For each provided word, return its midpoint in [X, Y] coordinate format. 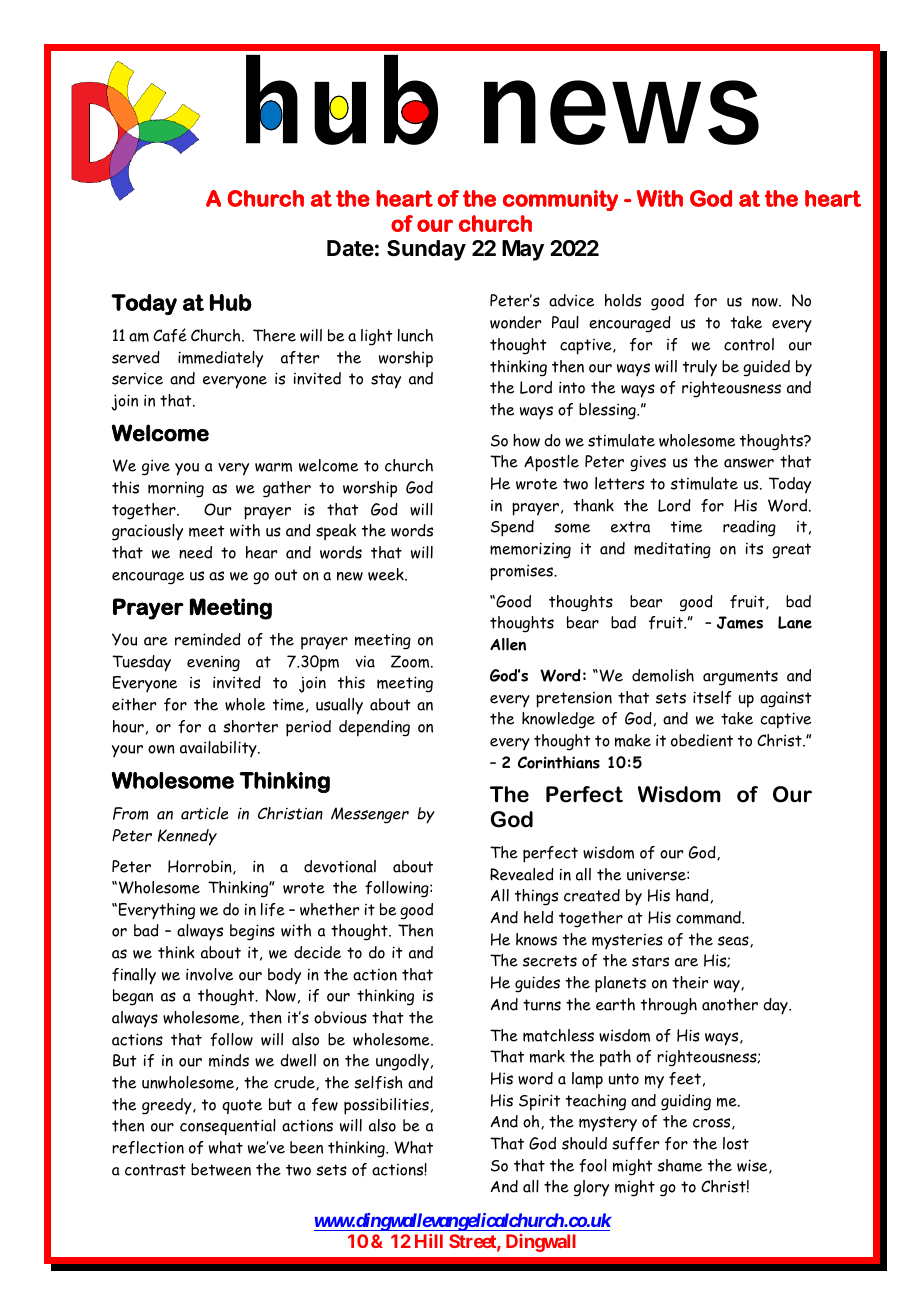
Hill [429, 1241]
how [526, 440]
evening [213, 664]
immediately [220, 359]
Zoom [411, 661]
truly [700, 368]
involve [209, 974]
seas [734, 941]
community [560, 200]
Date [350, 248]
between [221, 1169]
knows [536, 939]
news [621, 112]
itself [712, 697]
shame [680, 1165]
